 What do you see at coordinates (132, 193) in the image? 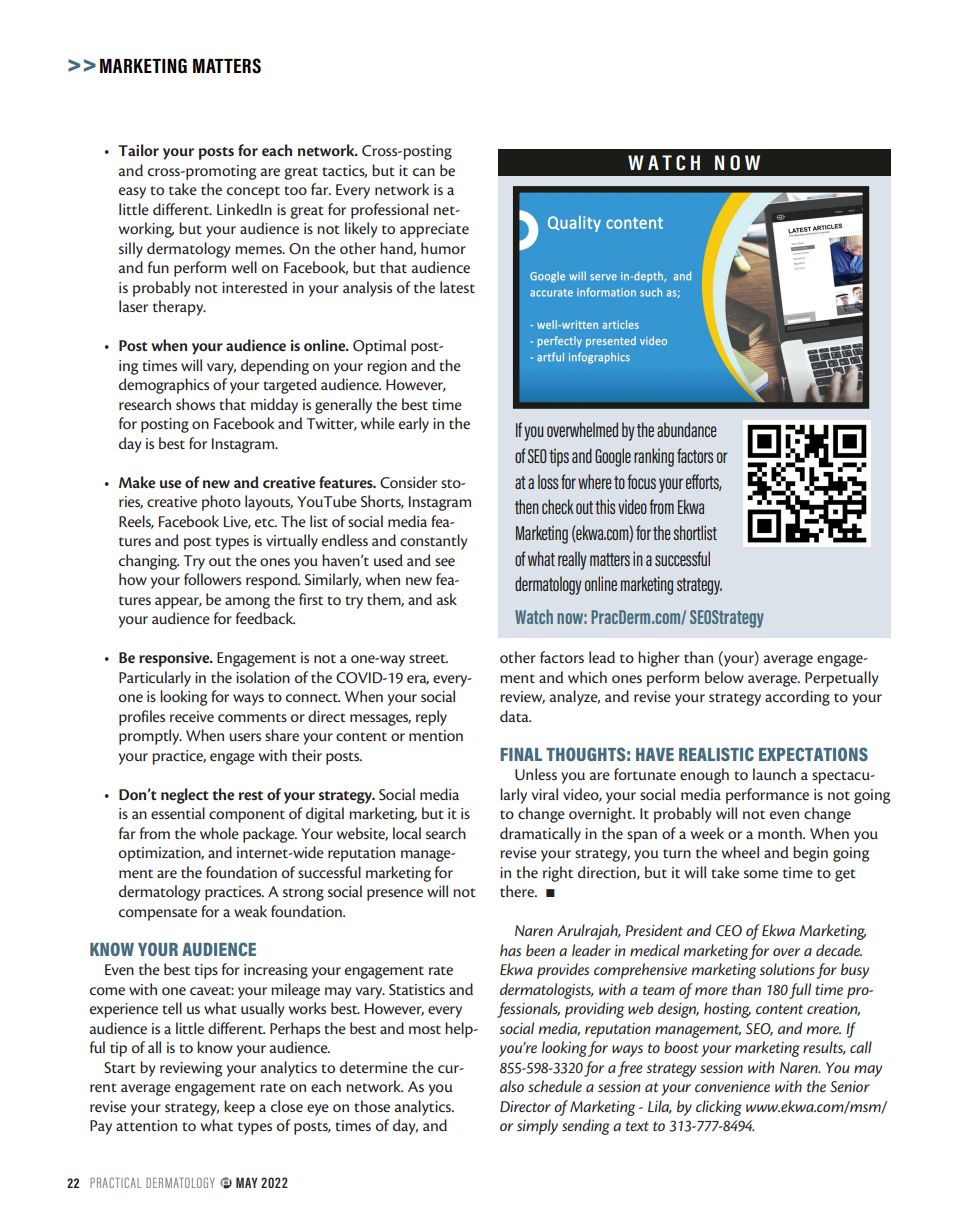
I see `easy` at bounding box center [132, 193].
